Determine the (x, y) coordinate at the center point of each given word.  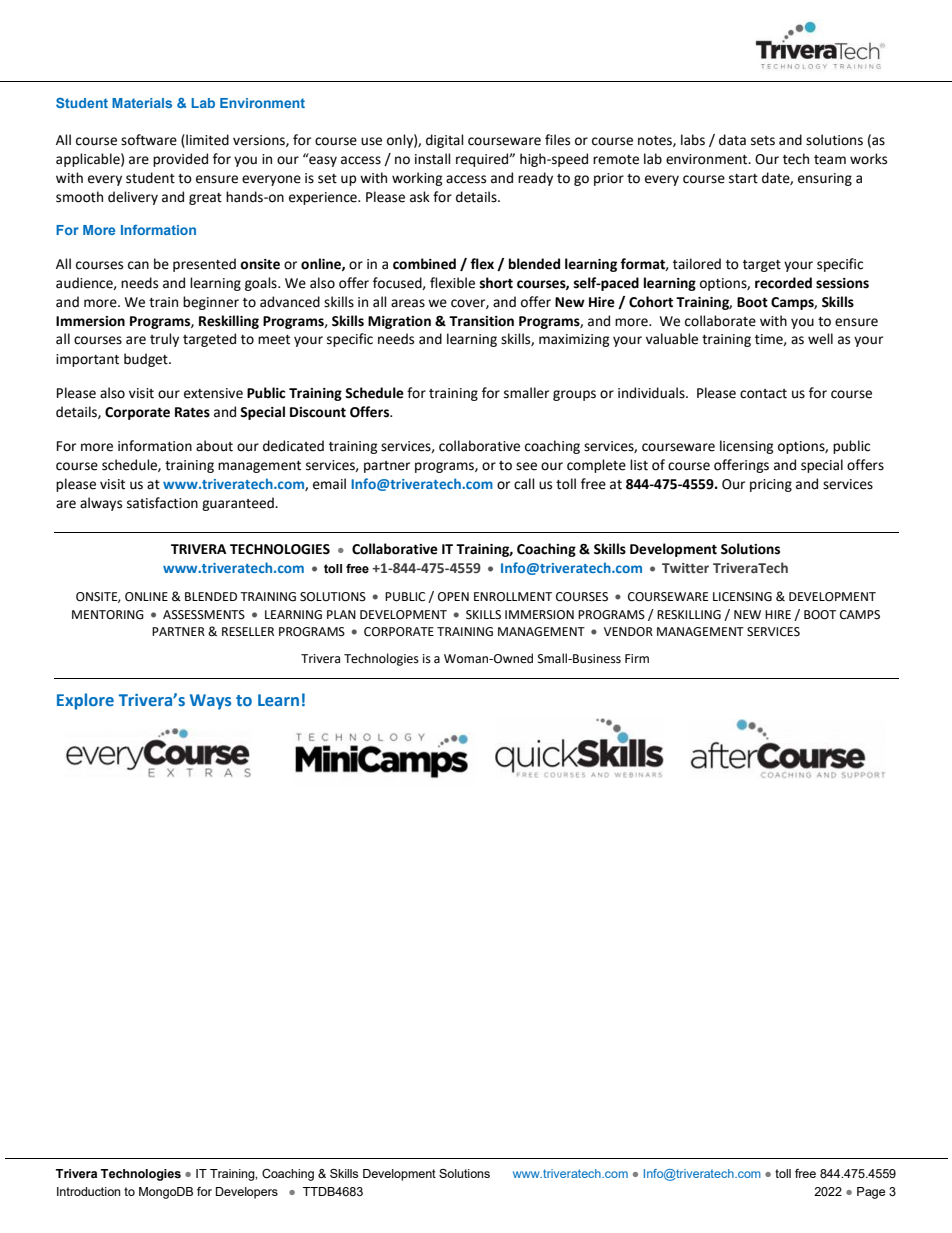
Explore (85, 701)
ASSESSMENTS (204, 615)
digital (445, 141)
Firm (637, 658)
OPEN (453, 597)
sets (763, 141)
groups (574, 395)
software (149, 140)
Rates (192, 412)
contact (763, 394)
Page (871, 1193)
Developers (247, 1193)
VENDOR (628, 632)
